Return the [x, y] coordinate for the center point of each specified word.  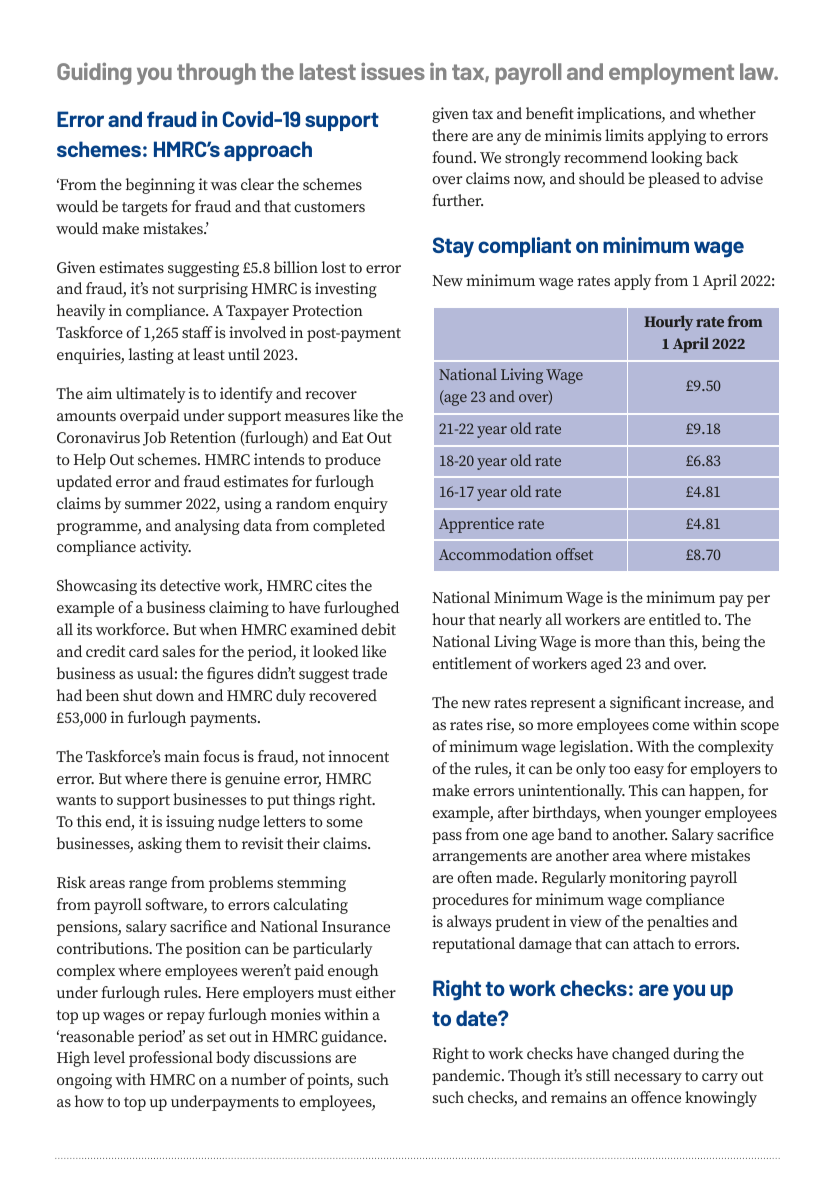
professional [171, 1059]
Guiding [94, 74]
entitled [675, 619]
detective [190, 585]
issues [393, 71]
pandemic [467, 1077]
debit [378, 629]
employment [671, 74]
